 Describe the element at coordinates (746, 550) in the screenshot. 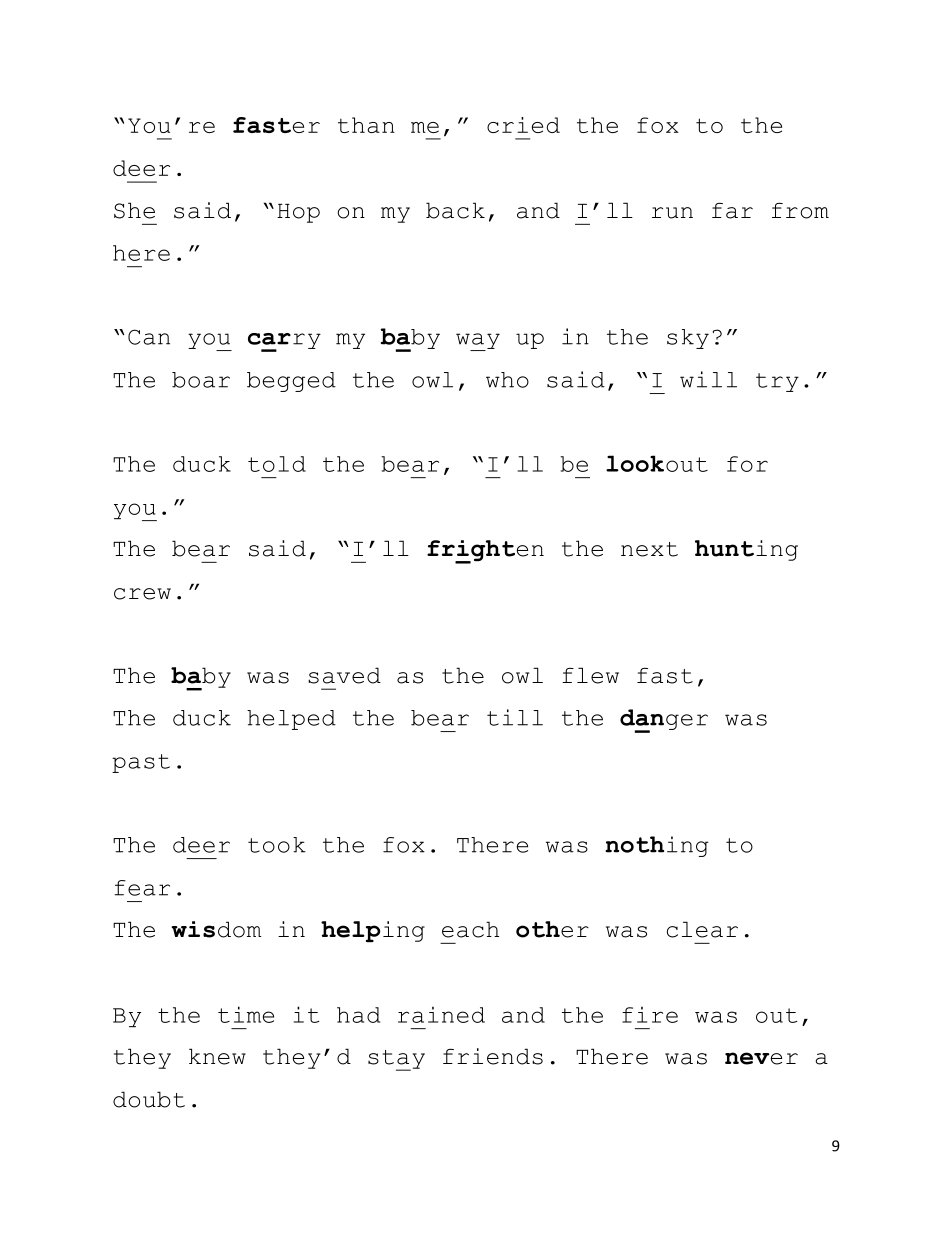

I see `hunting` at that location.
